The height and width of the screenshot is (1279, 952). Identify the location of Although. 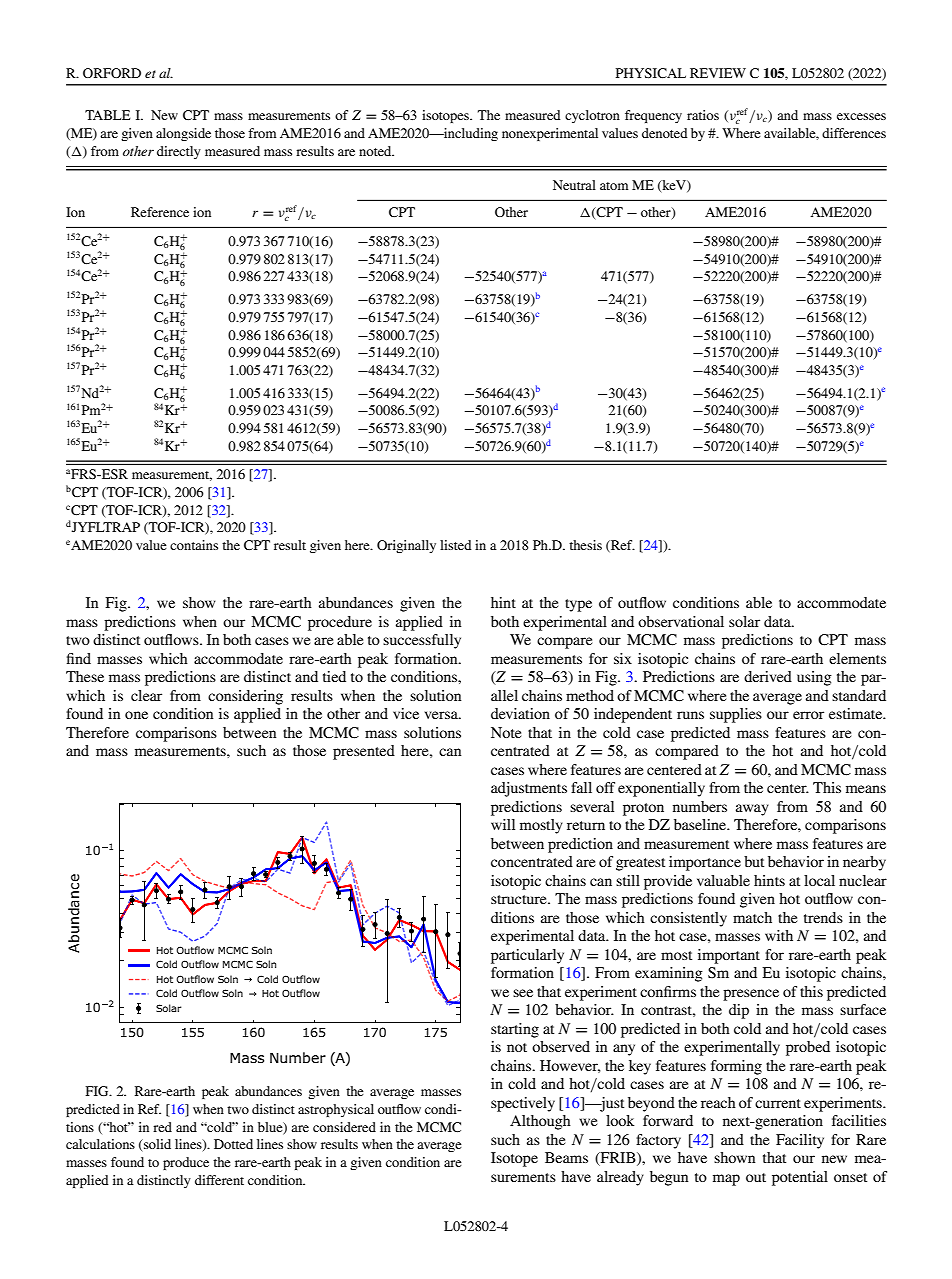
(540, 1122).
